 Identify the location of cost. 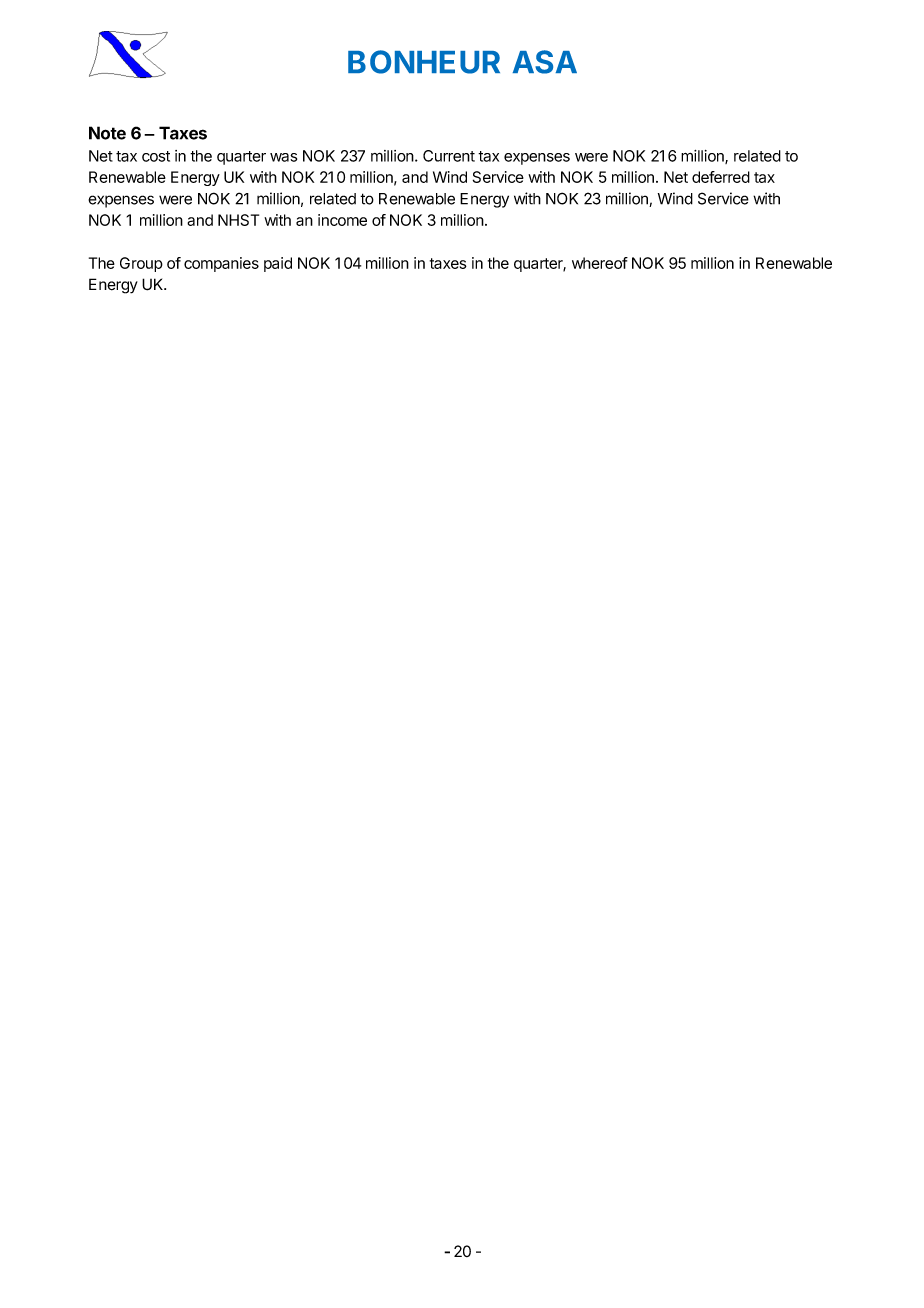
(156, 156).
